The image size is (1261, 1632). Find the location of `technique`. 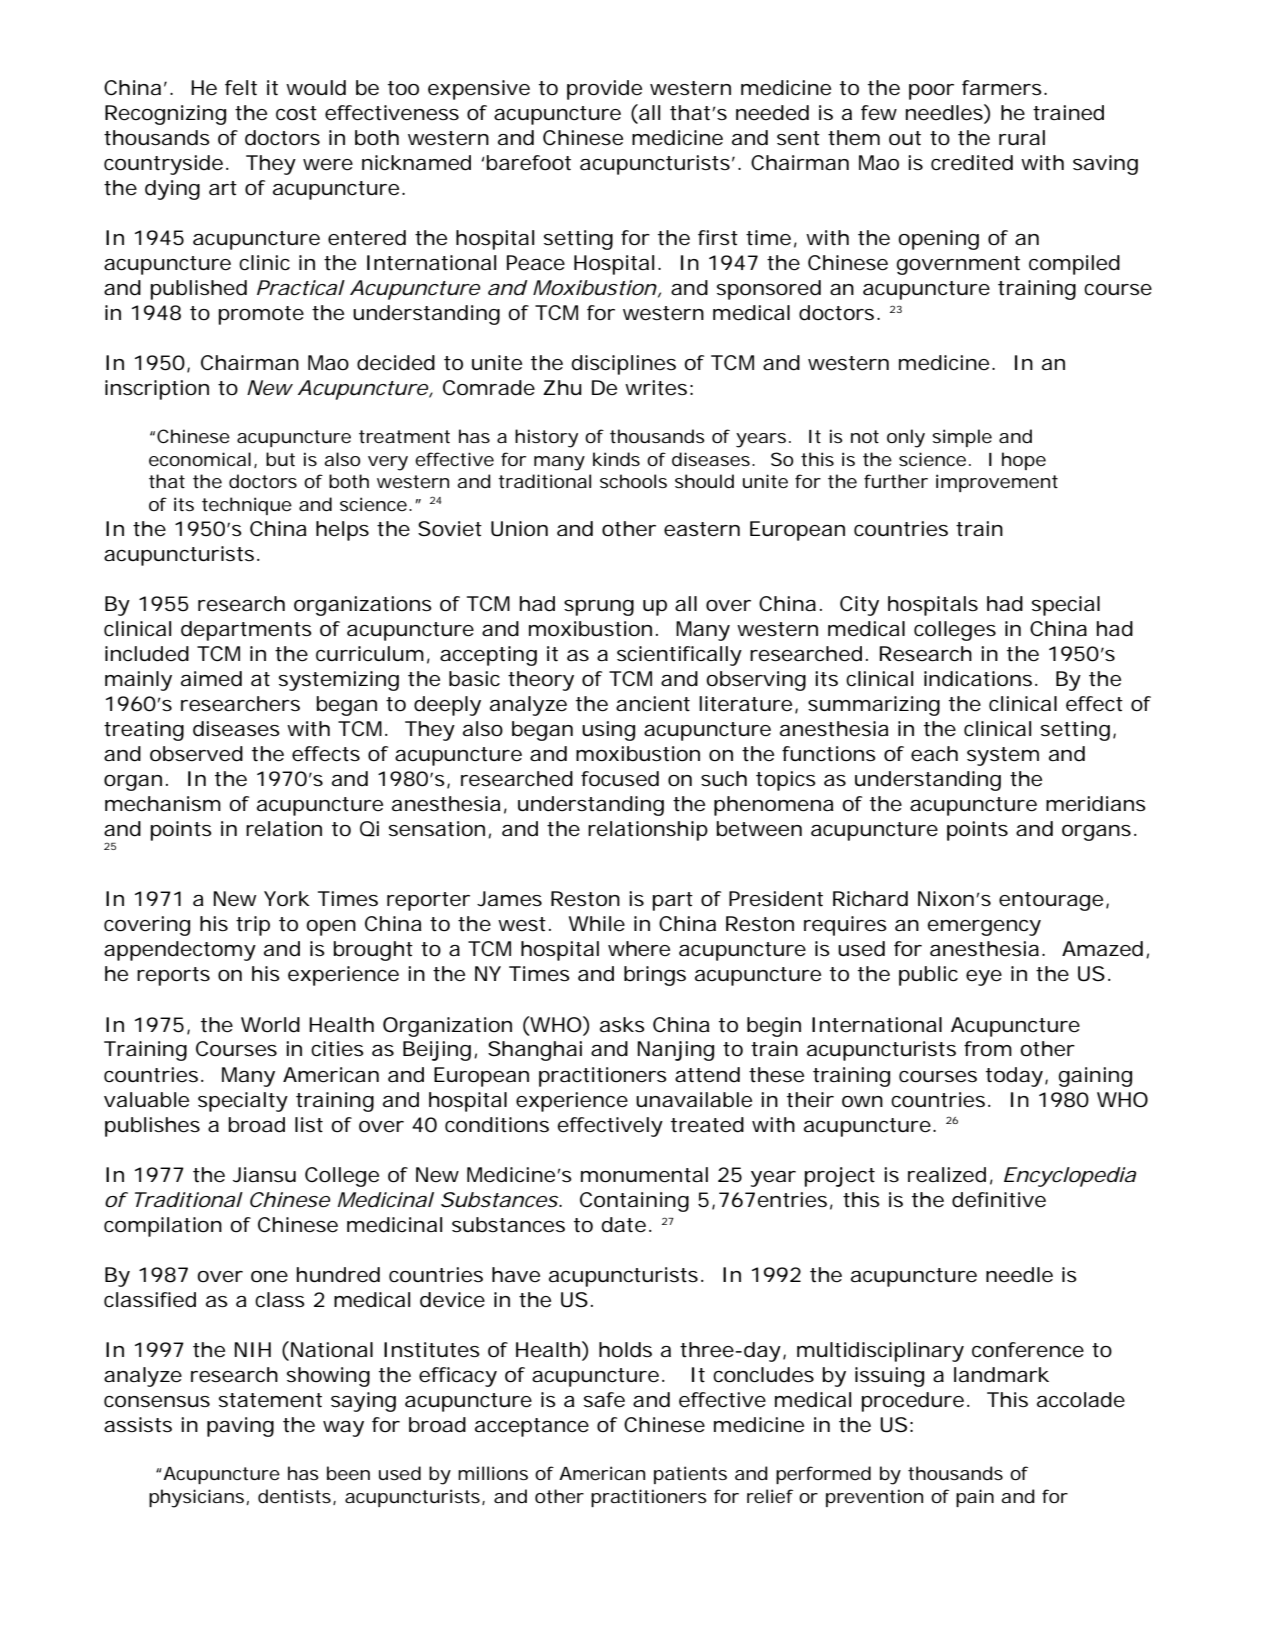

technique is located at coordinates (247, 506).
